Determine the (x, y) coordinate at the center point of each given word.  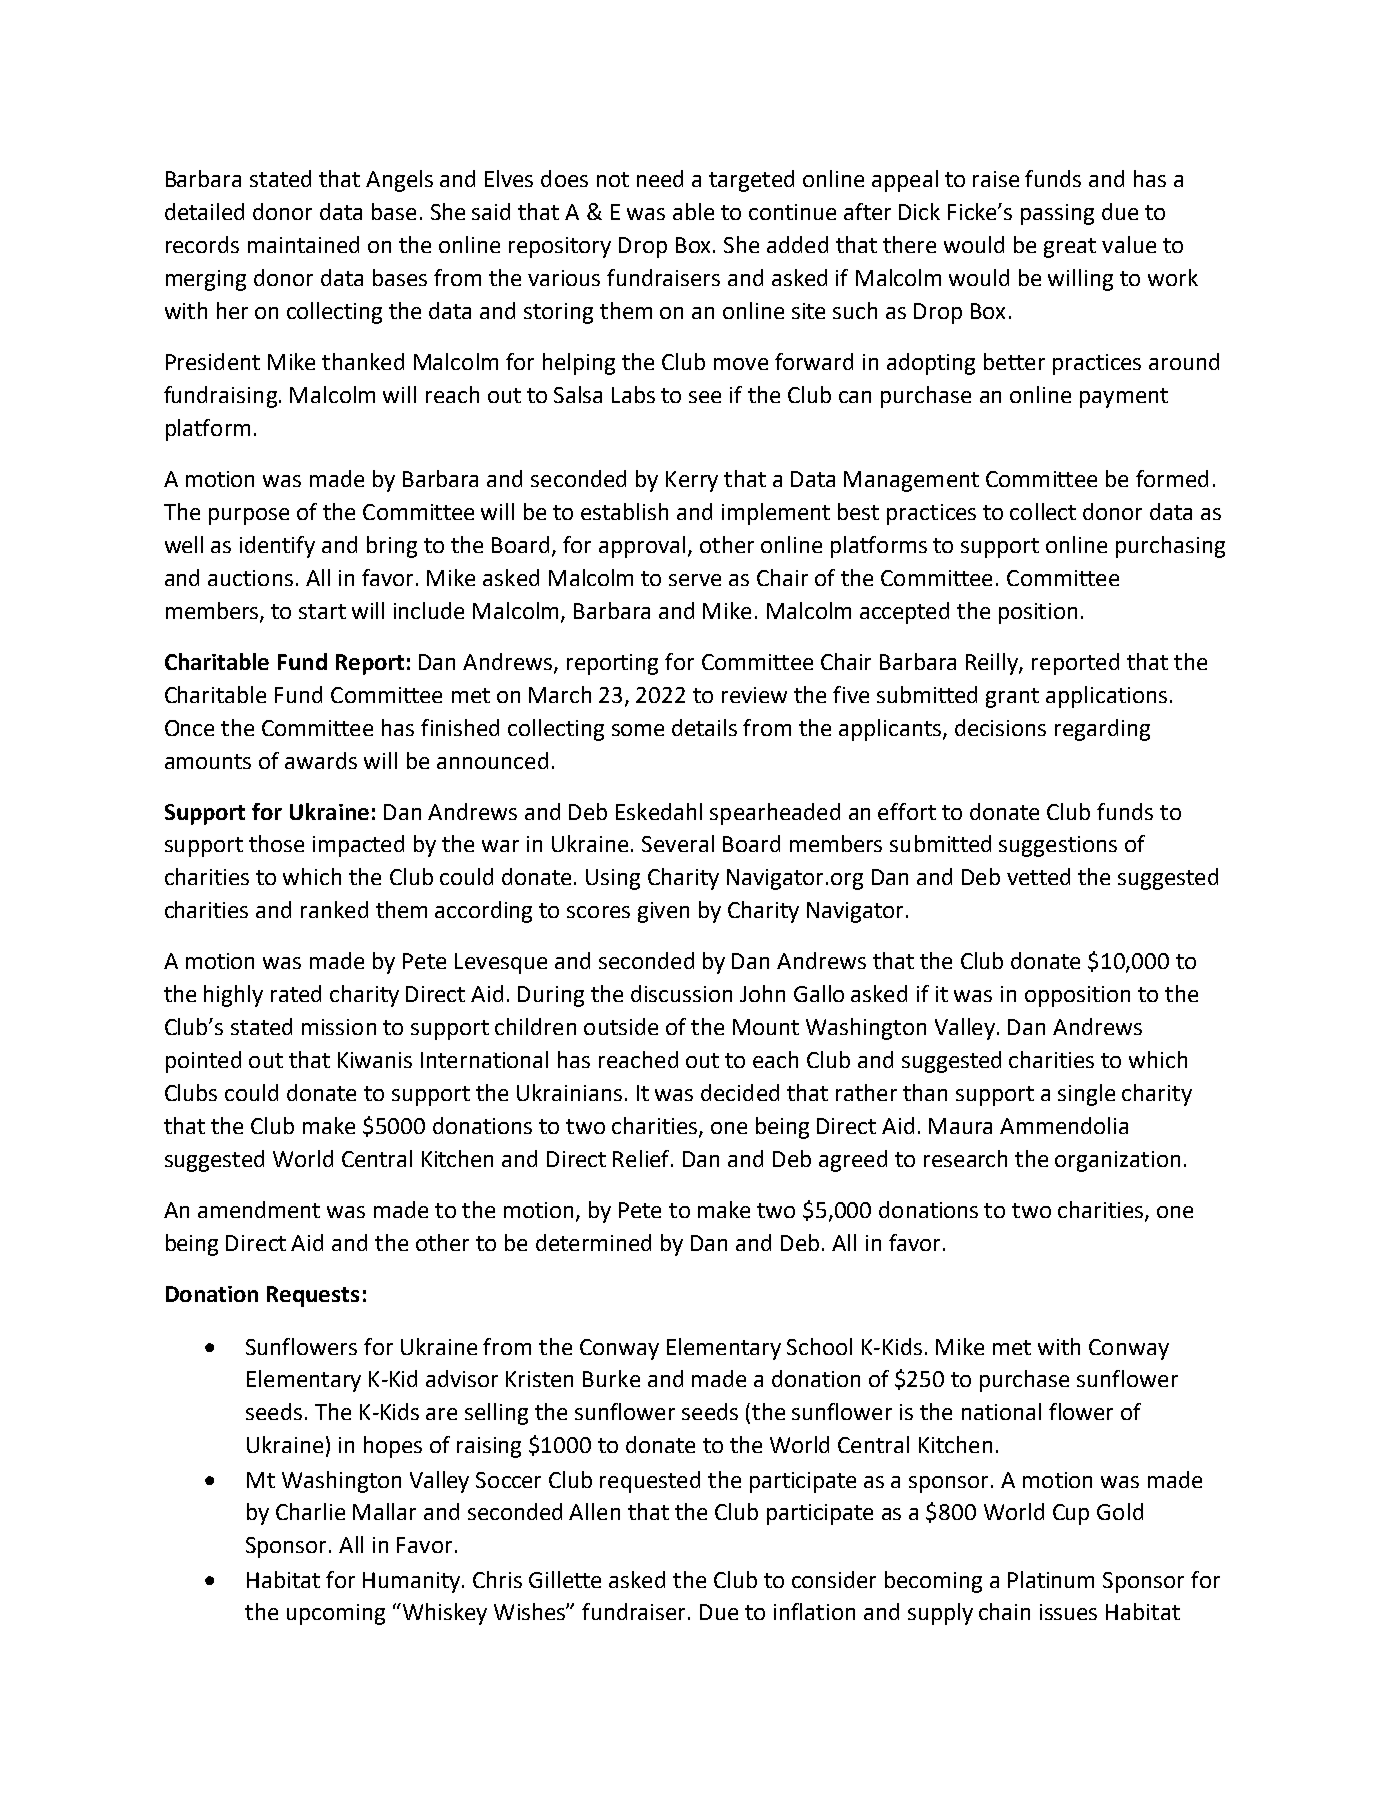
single (1086, 1095)
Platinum (1051, 1579)
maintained (303, 244)
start (322, 611)
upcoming (336, 1614)
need (660, 178)
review (754, 695)
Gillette (565, 1579)
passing (1057, 214)
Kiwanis (375, 1060)
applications (1106, 697)
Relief (643, 1158)
